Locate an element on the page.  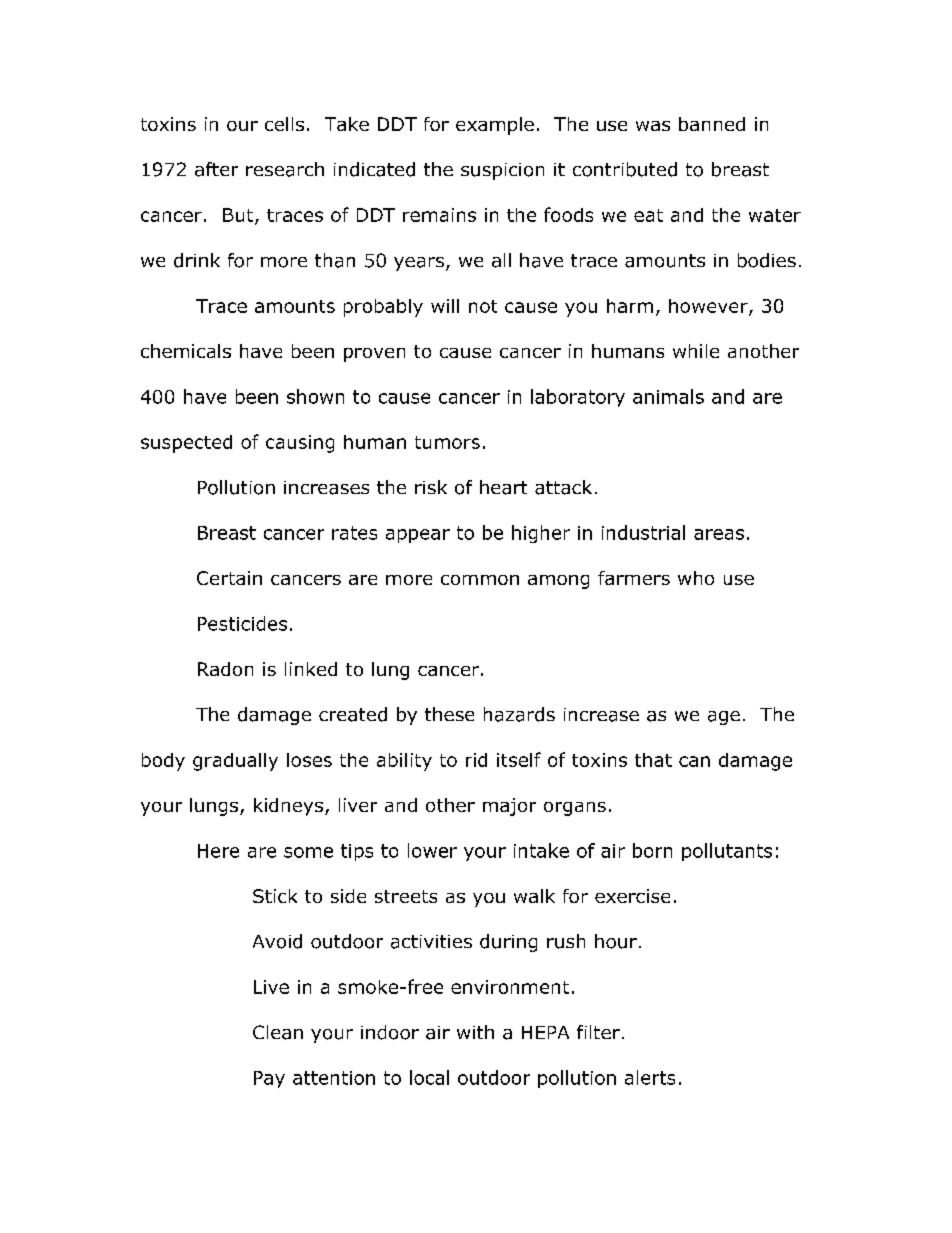
tumors is located at coordinates (447, 442).
